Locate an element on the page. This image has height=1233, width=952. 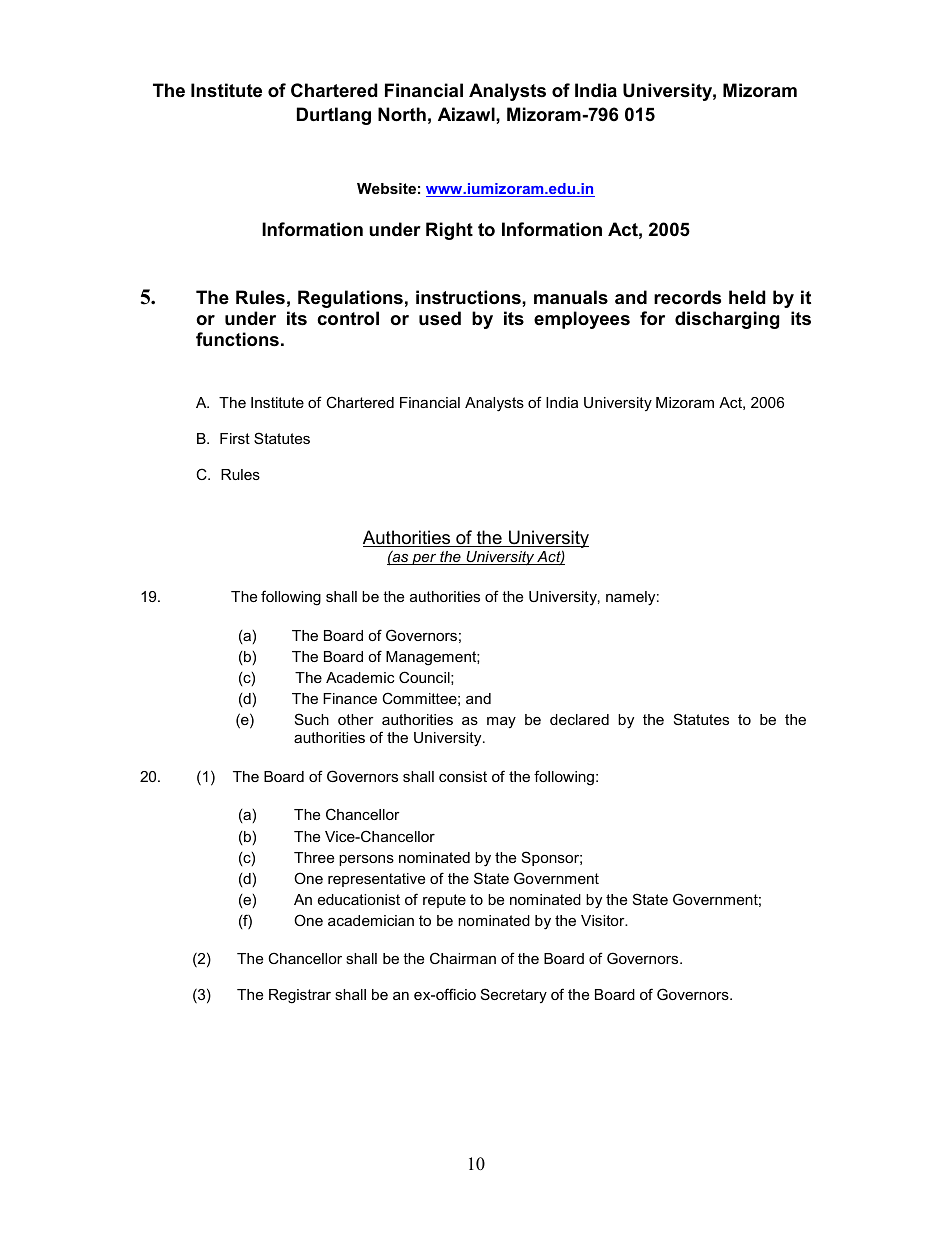
declared is located at coordinates (579, 719).
